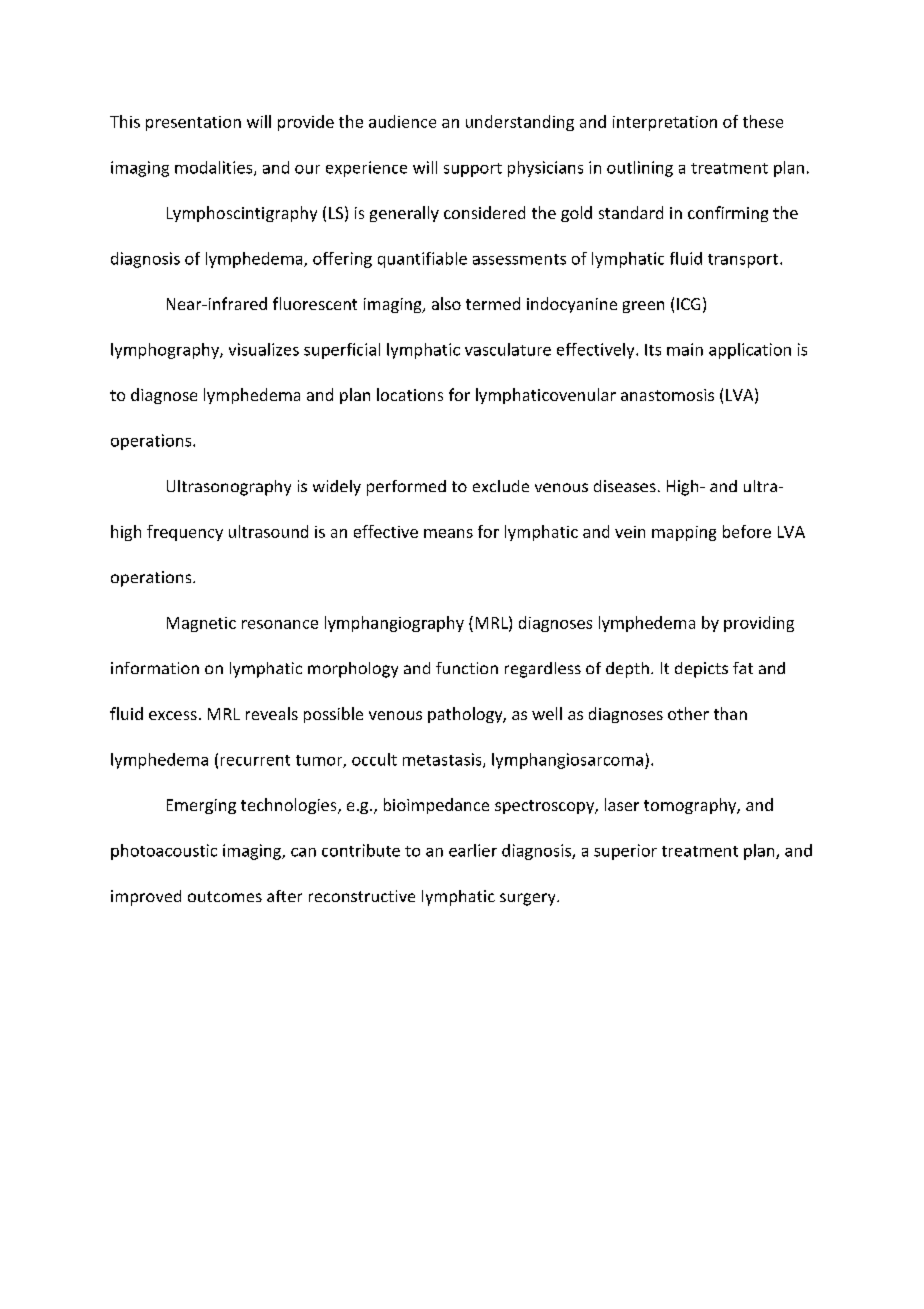 This screenshot has width=924, height=1309. What do you see at coordinates (473, 170) in the screenshot?
I see `support` at bounding box center [473, 170].
